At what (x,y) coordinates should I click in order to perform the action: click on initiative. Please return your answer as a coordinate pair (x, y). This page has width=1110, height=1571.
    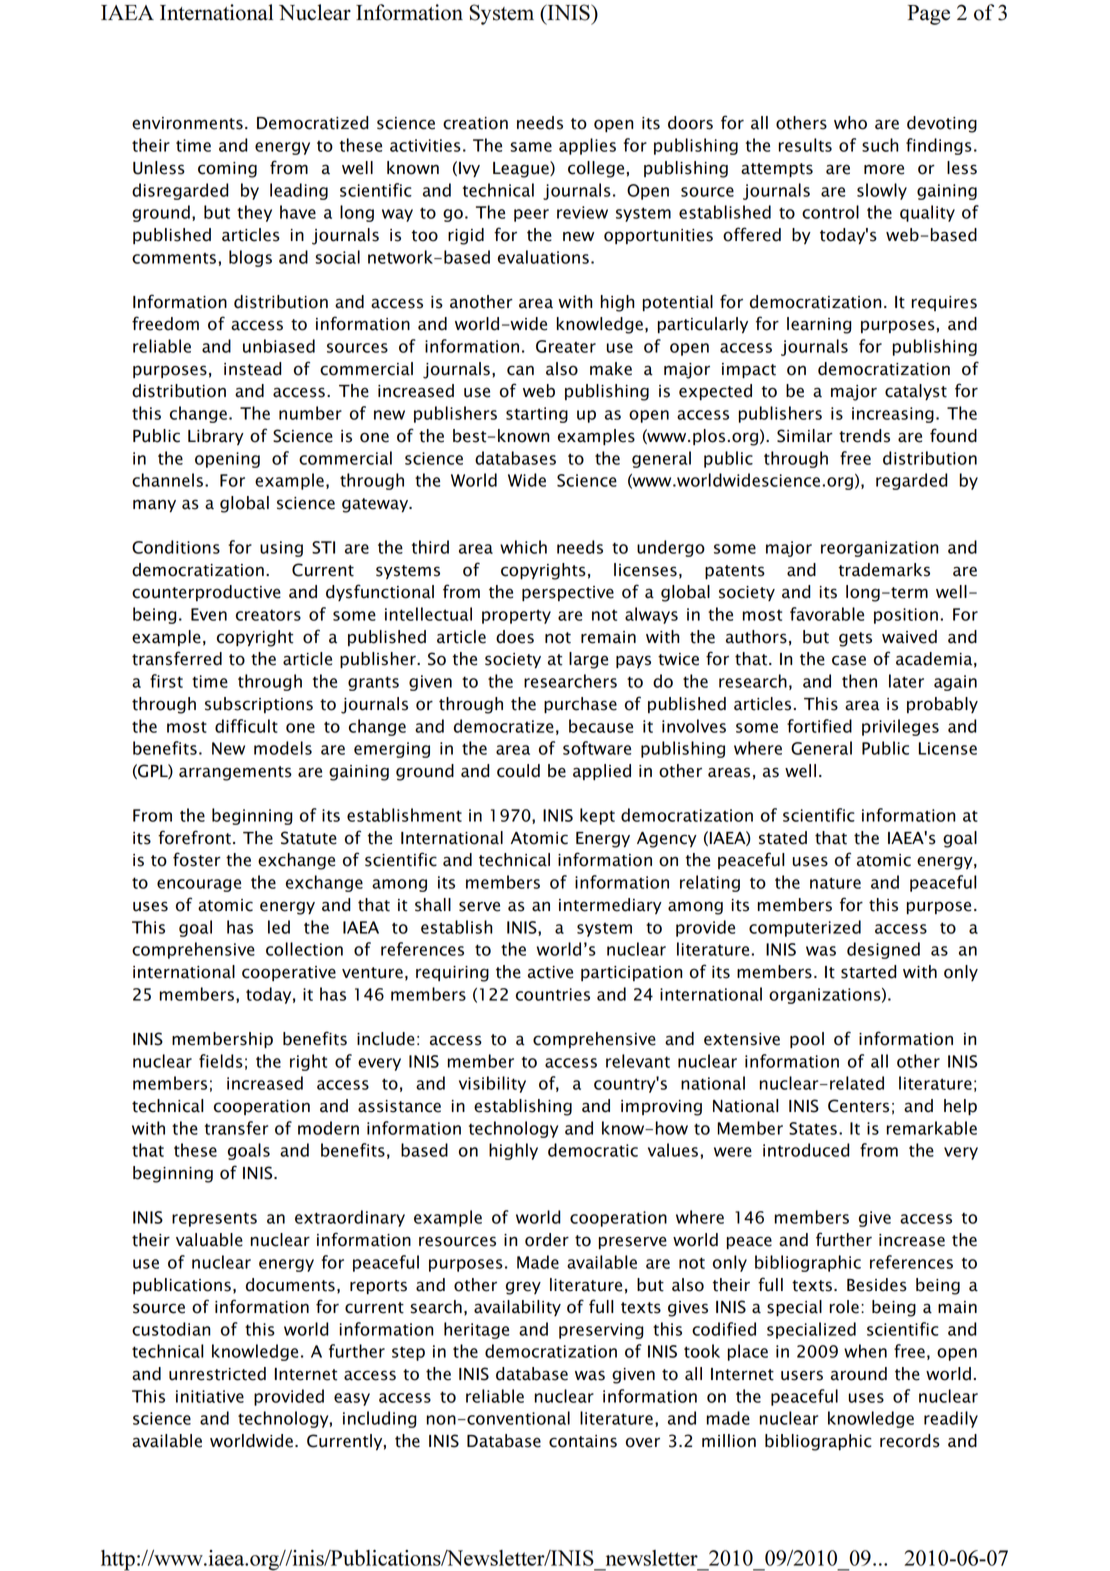
    Looking at the image, I should click on (210, 1396).
